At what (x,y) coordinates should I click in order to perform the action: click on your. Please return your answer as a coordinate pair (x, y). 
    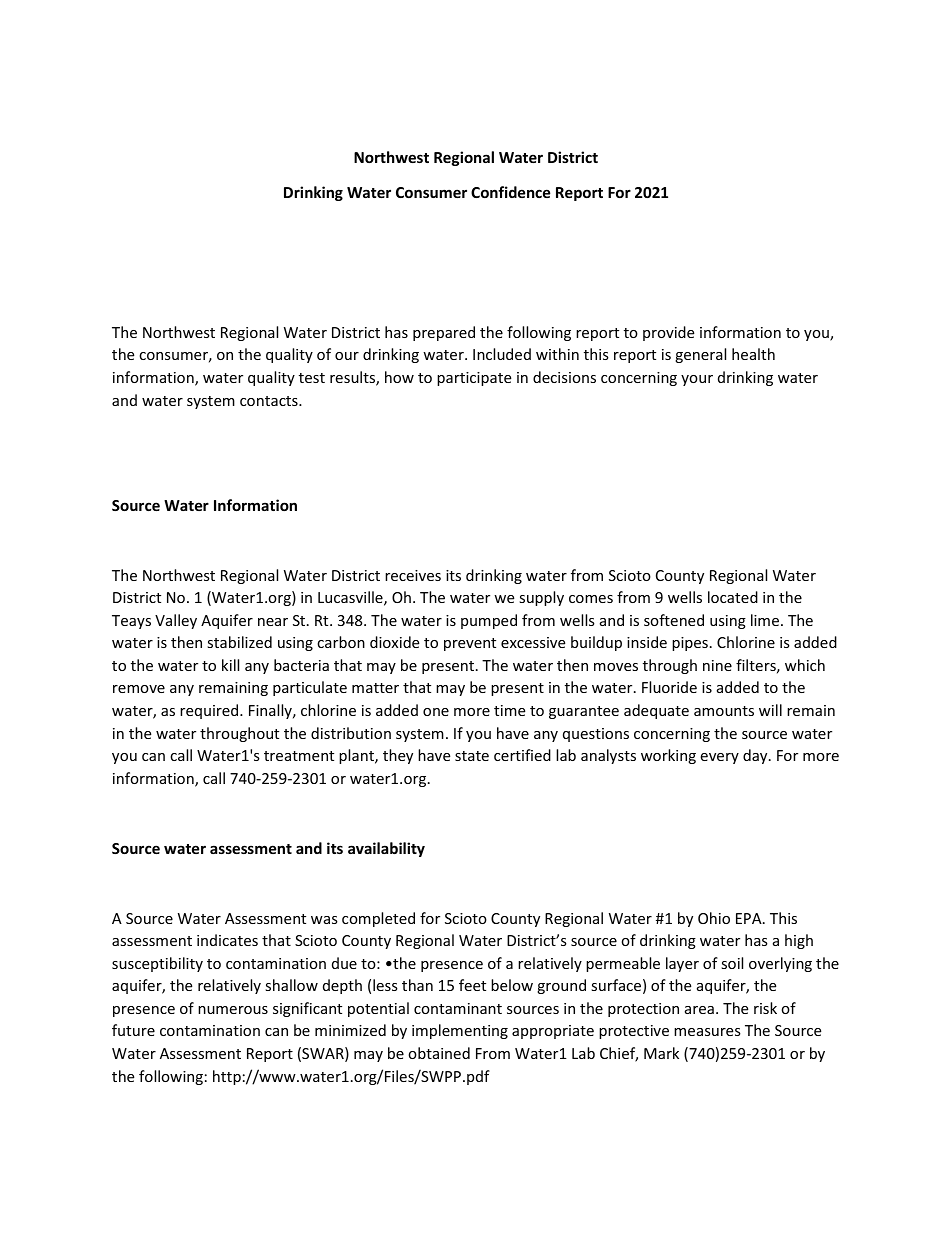
    Looking at the image, I should click on (697, 380).
